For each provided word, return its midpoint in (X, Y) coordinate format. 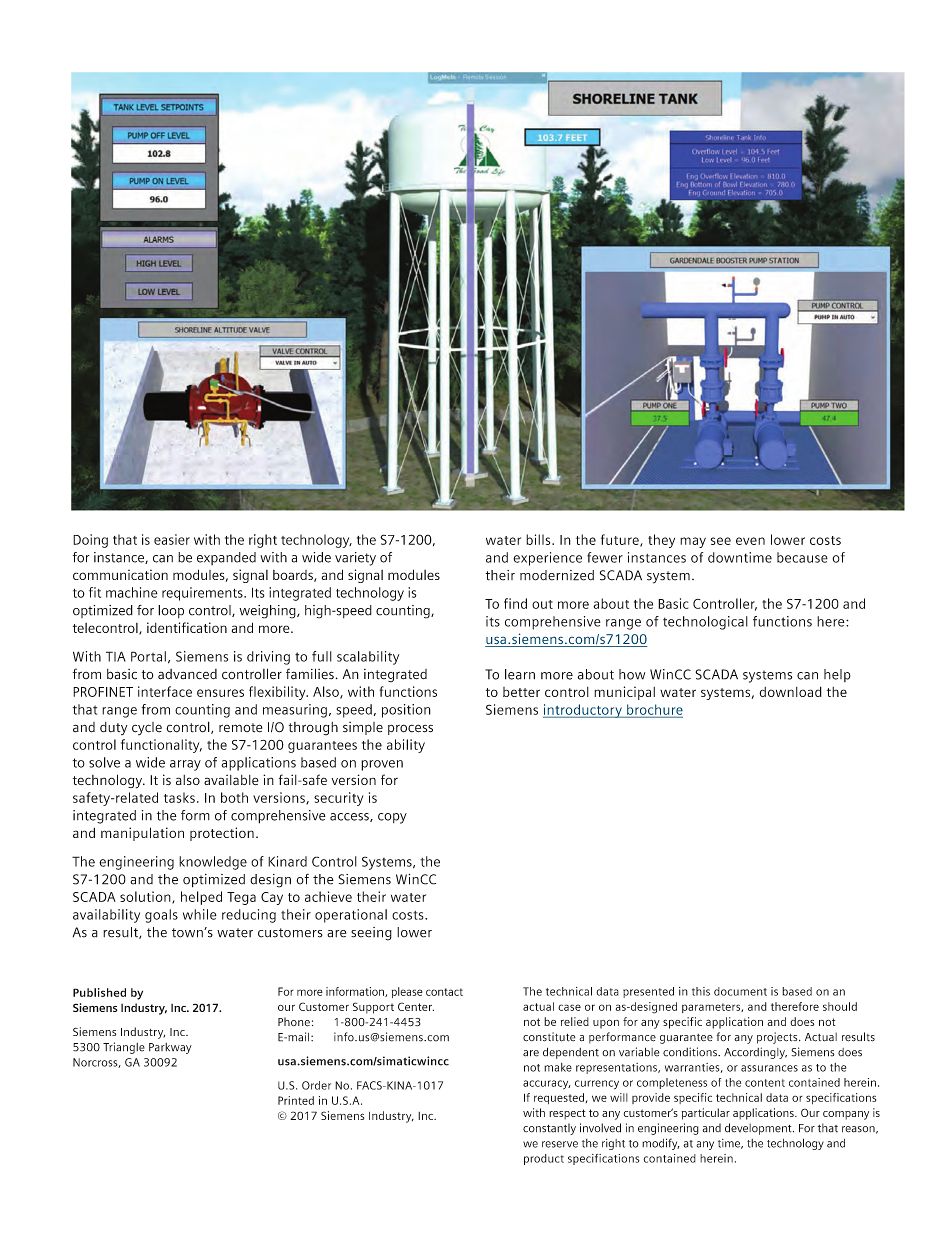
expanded (226, 558)
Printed (296, 1100)
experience (547, 559)
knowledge (213, 863)
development (759, 1129)
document (740, 991)
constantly (549, 1129)
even (750, 541)
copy (392, 818)
